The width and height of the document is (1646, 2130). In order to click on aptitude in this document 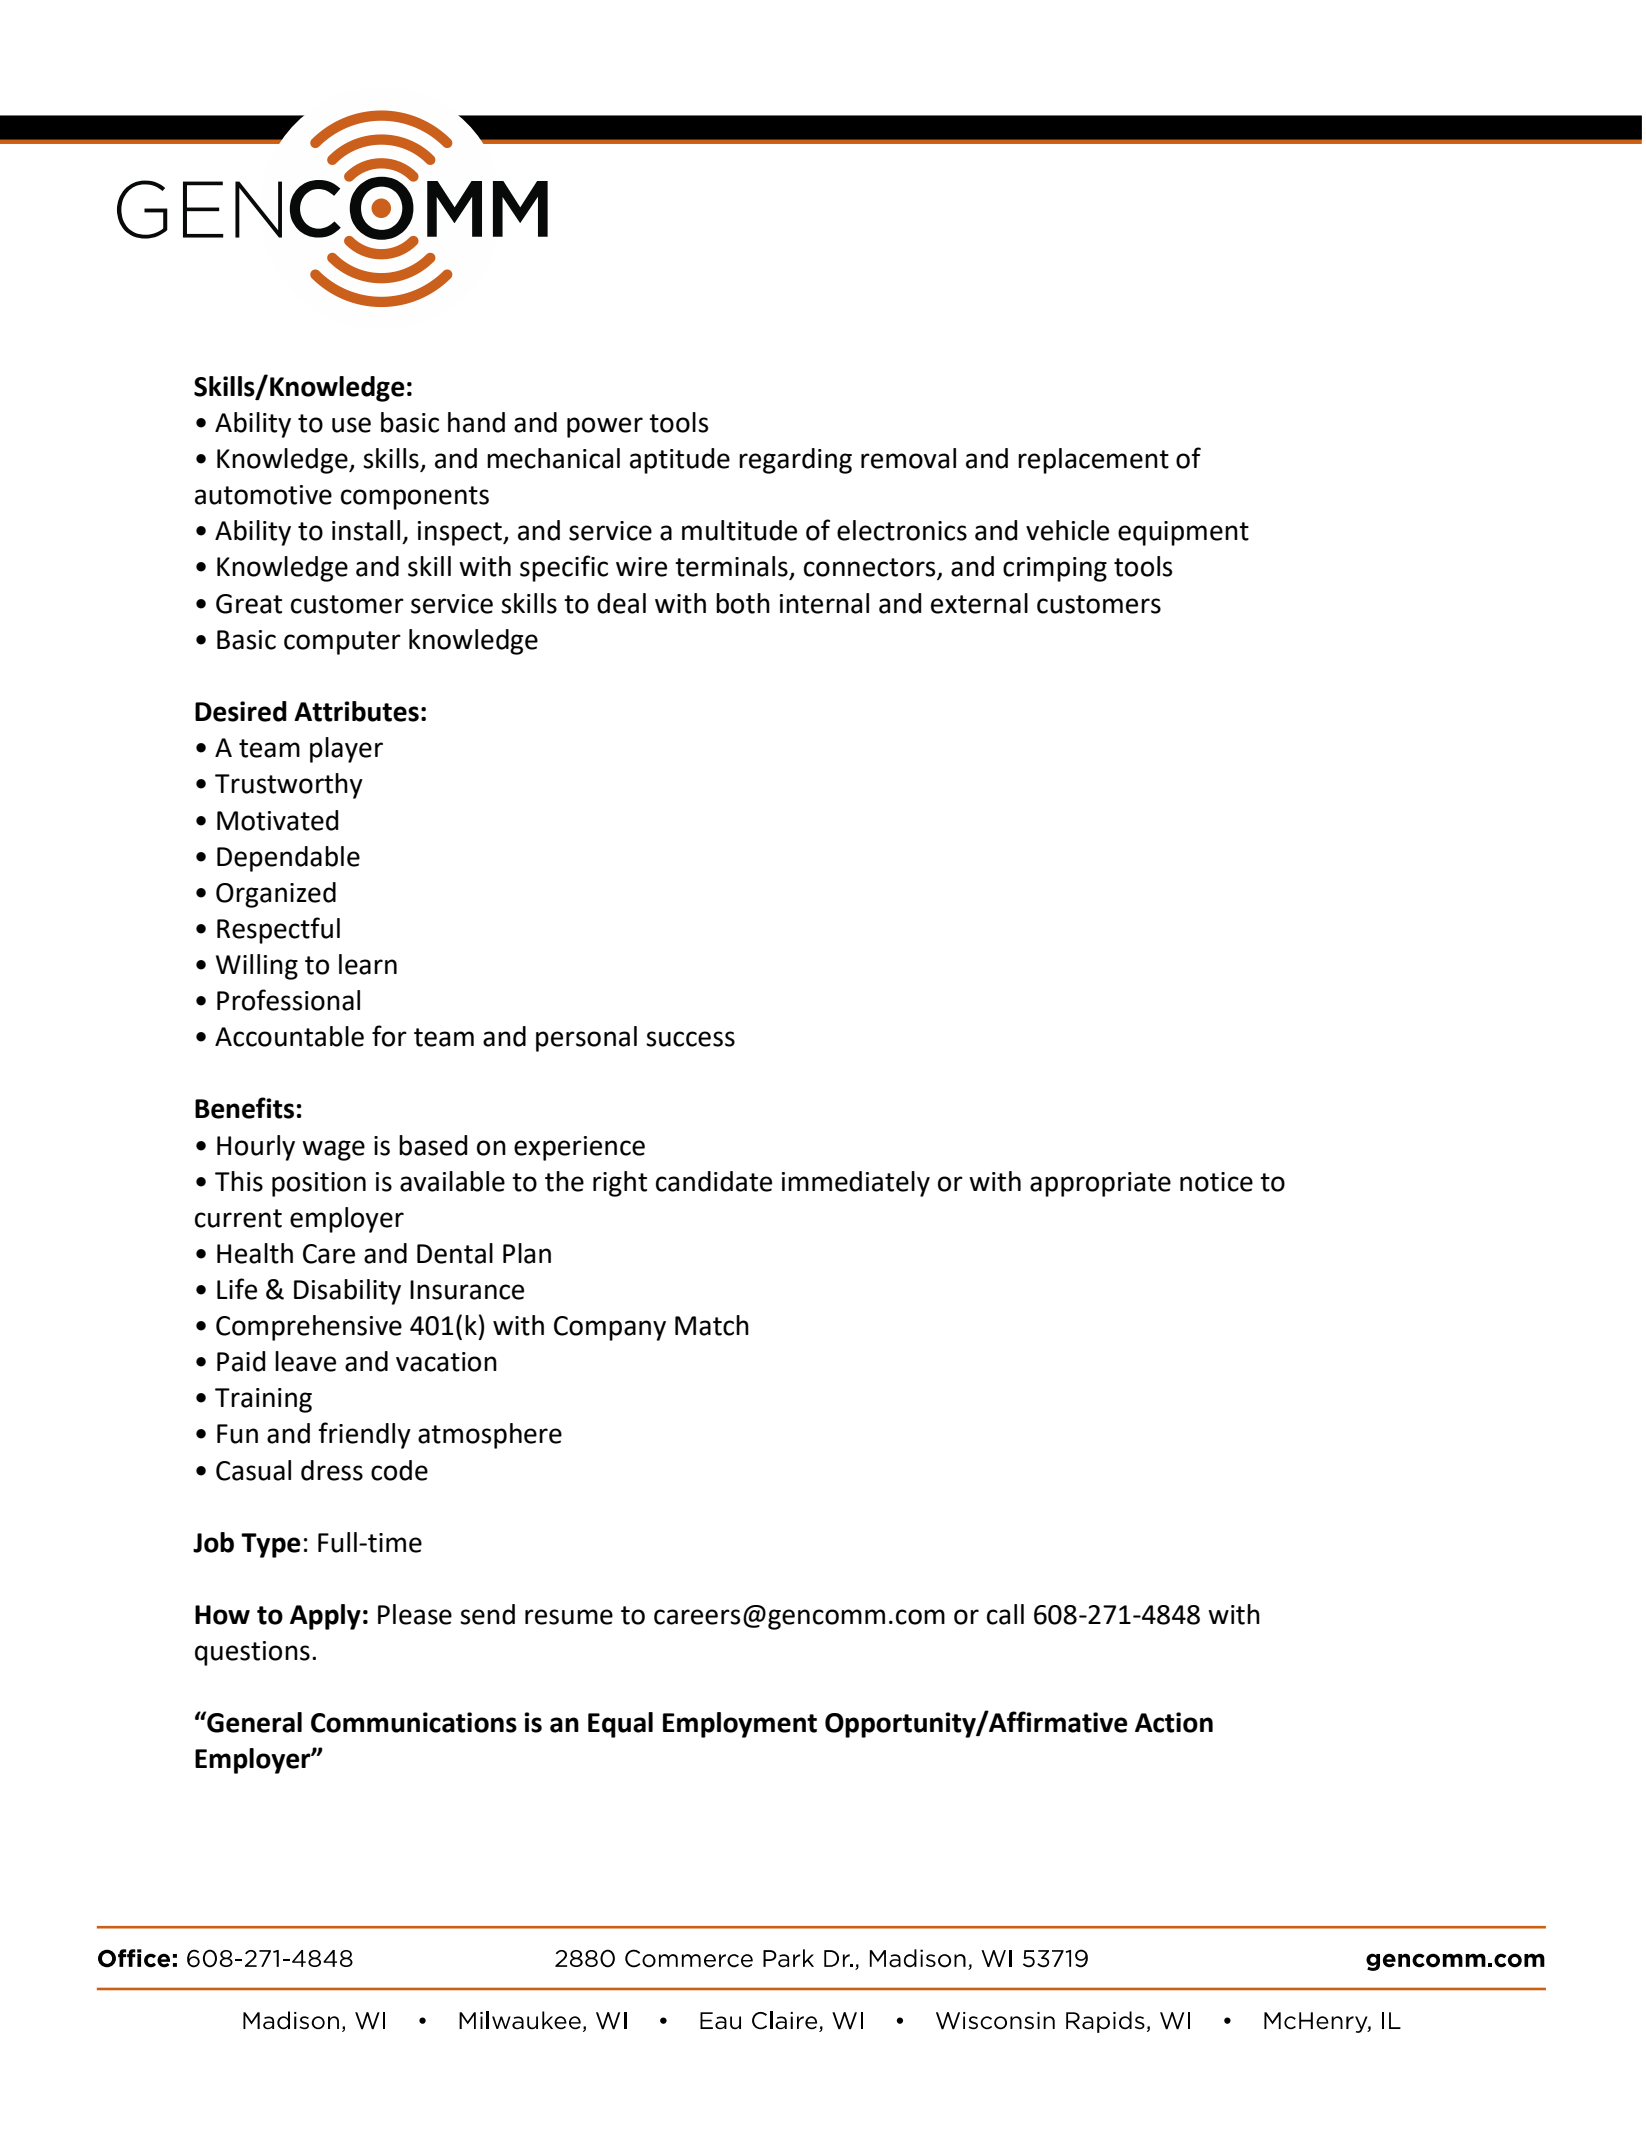, I will do `click(680, 461)`.
